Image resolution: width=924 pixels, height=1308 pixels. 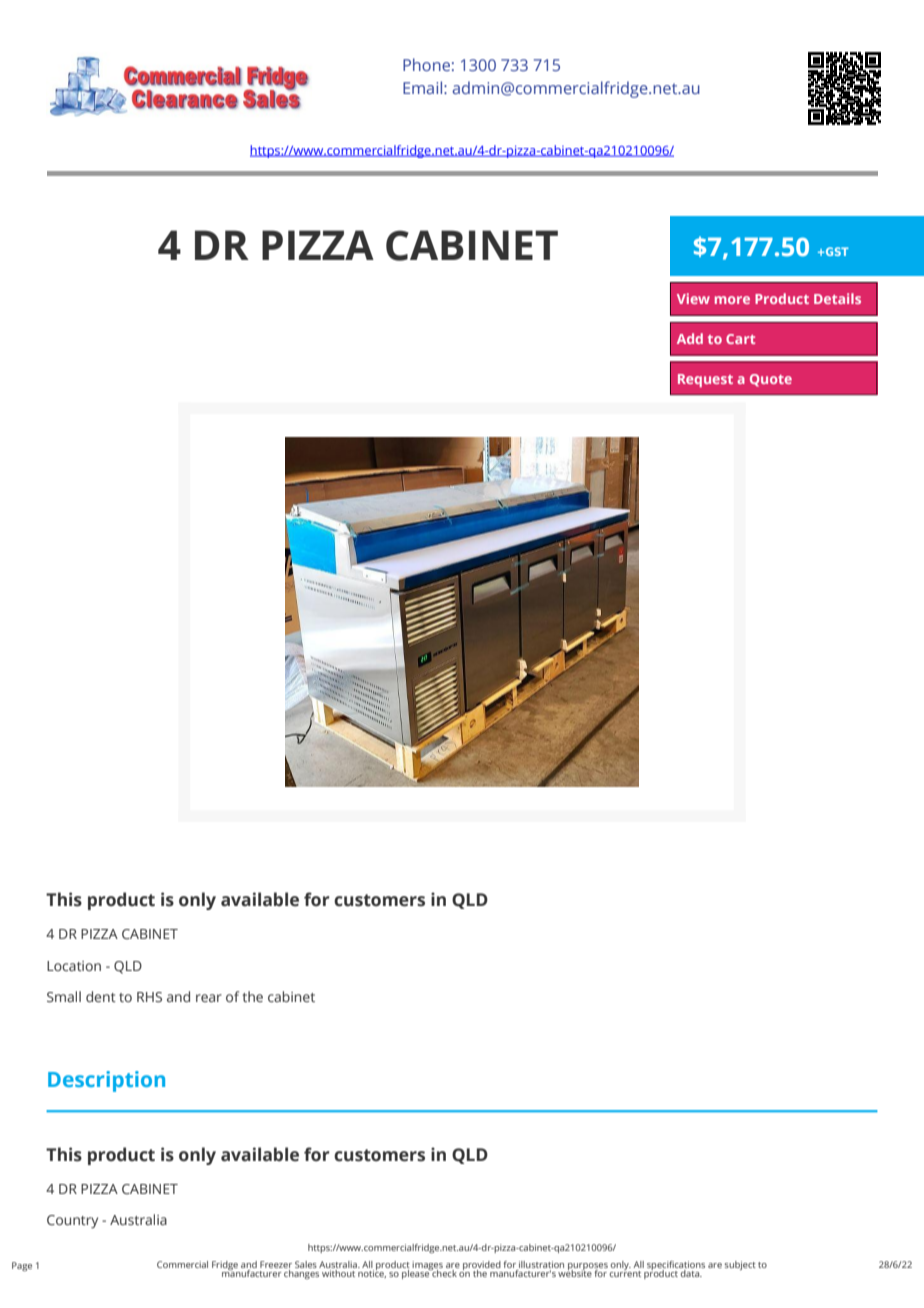 What do you see at coordinates (693, 298) in the image?
I see `View` at bounding box center [693, 298].
